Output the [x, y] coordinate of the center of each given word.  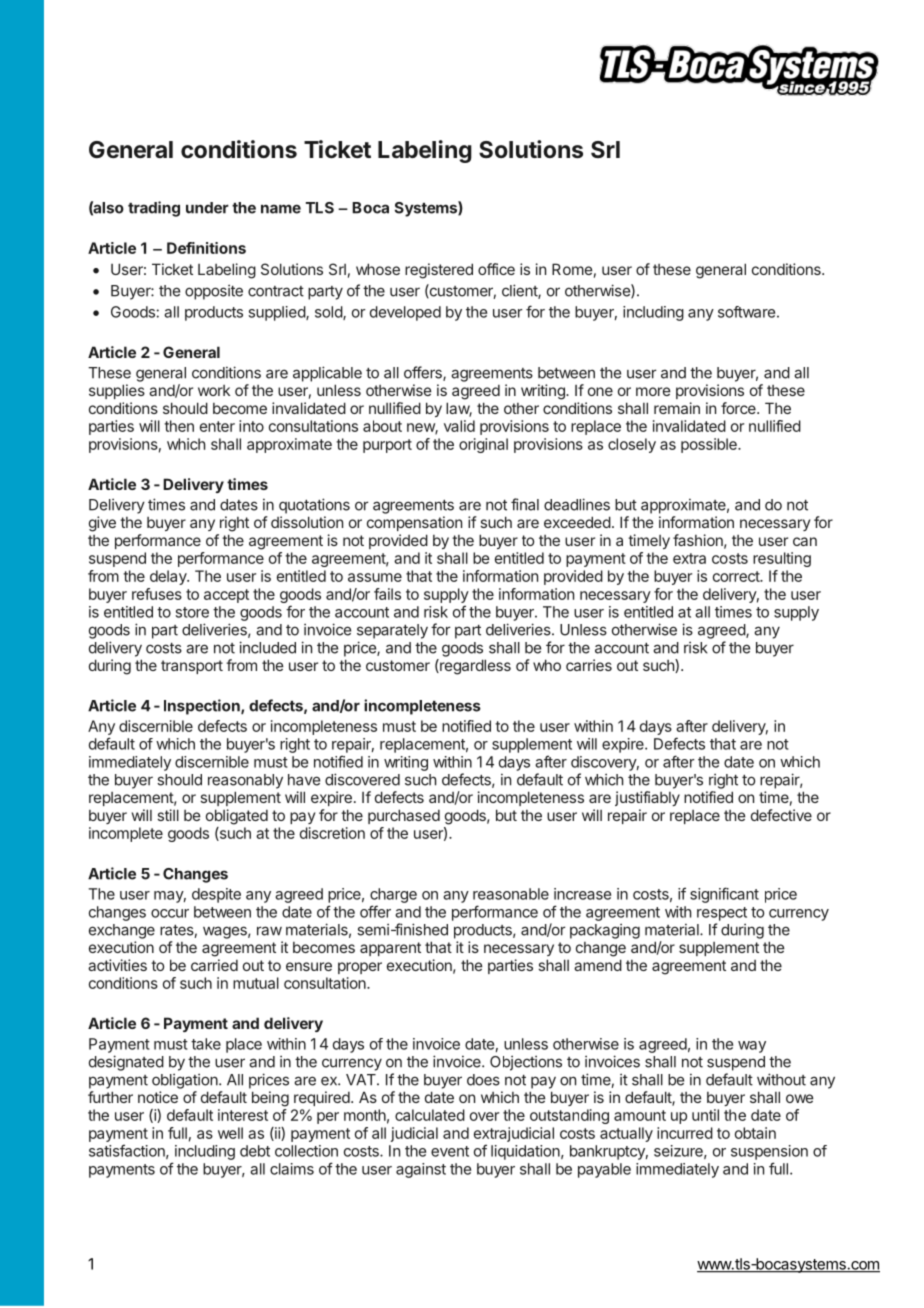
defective [781, 815]
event [450, 1151]
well [230, 1133]
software [746, 312]
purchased [404, 816]
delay [169, 577]
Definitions [206, 248]
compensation [414, 523]
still [168, 815]
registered [439, 271]
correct [737, 576]
